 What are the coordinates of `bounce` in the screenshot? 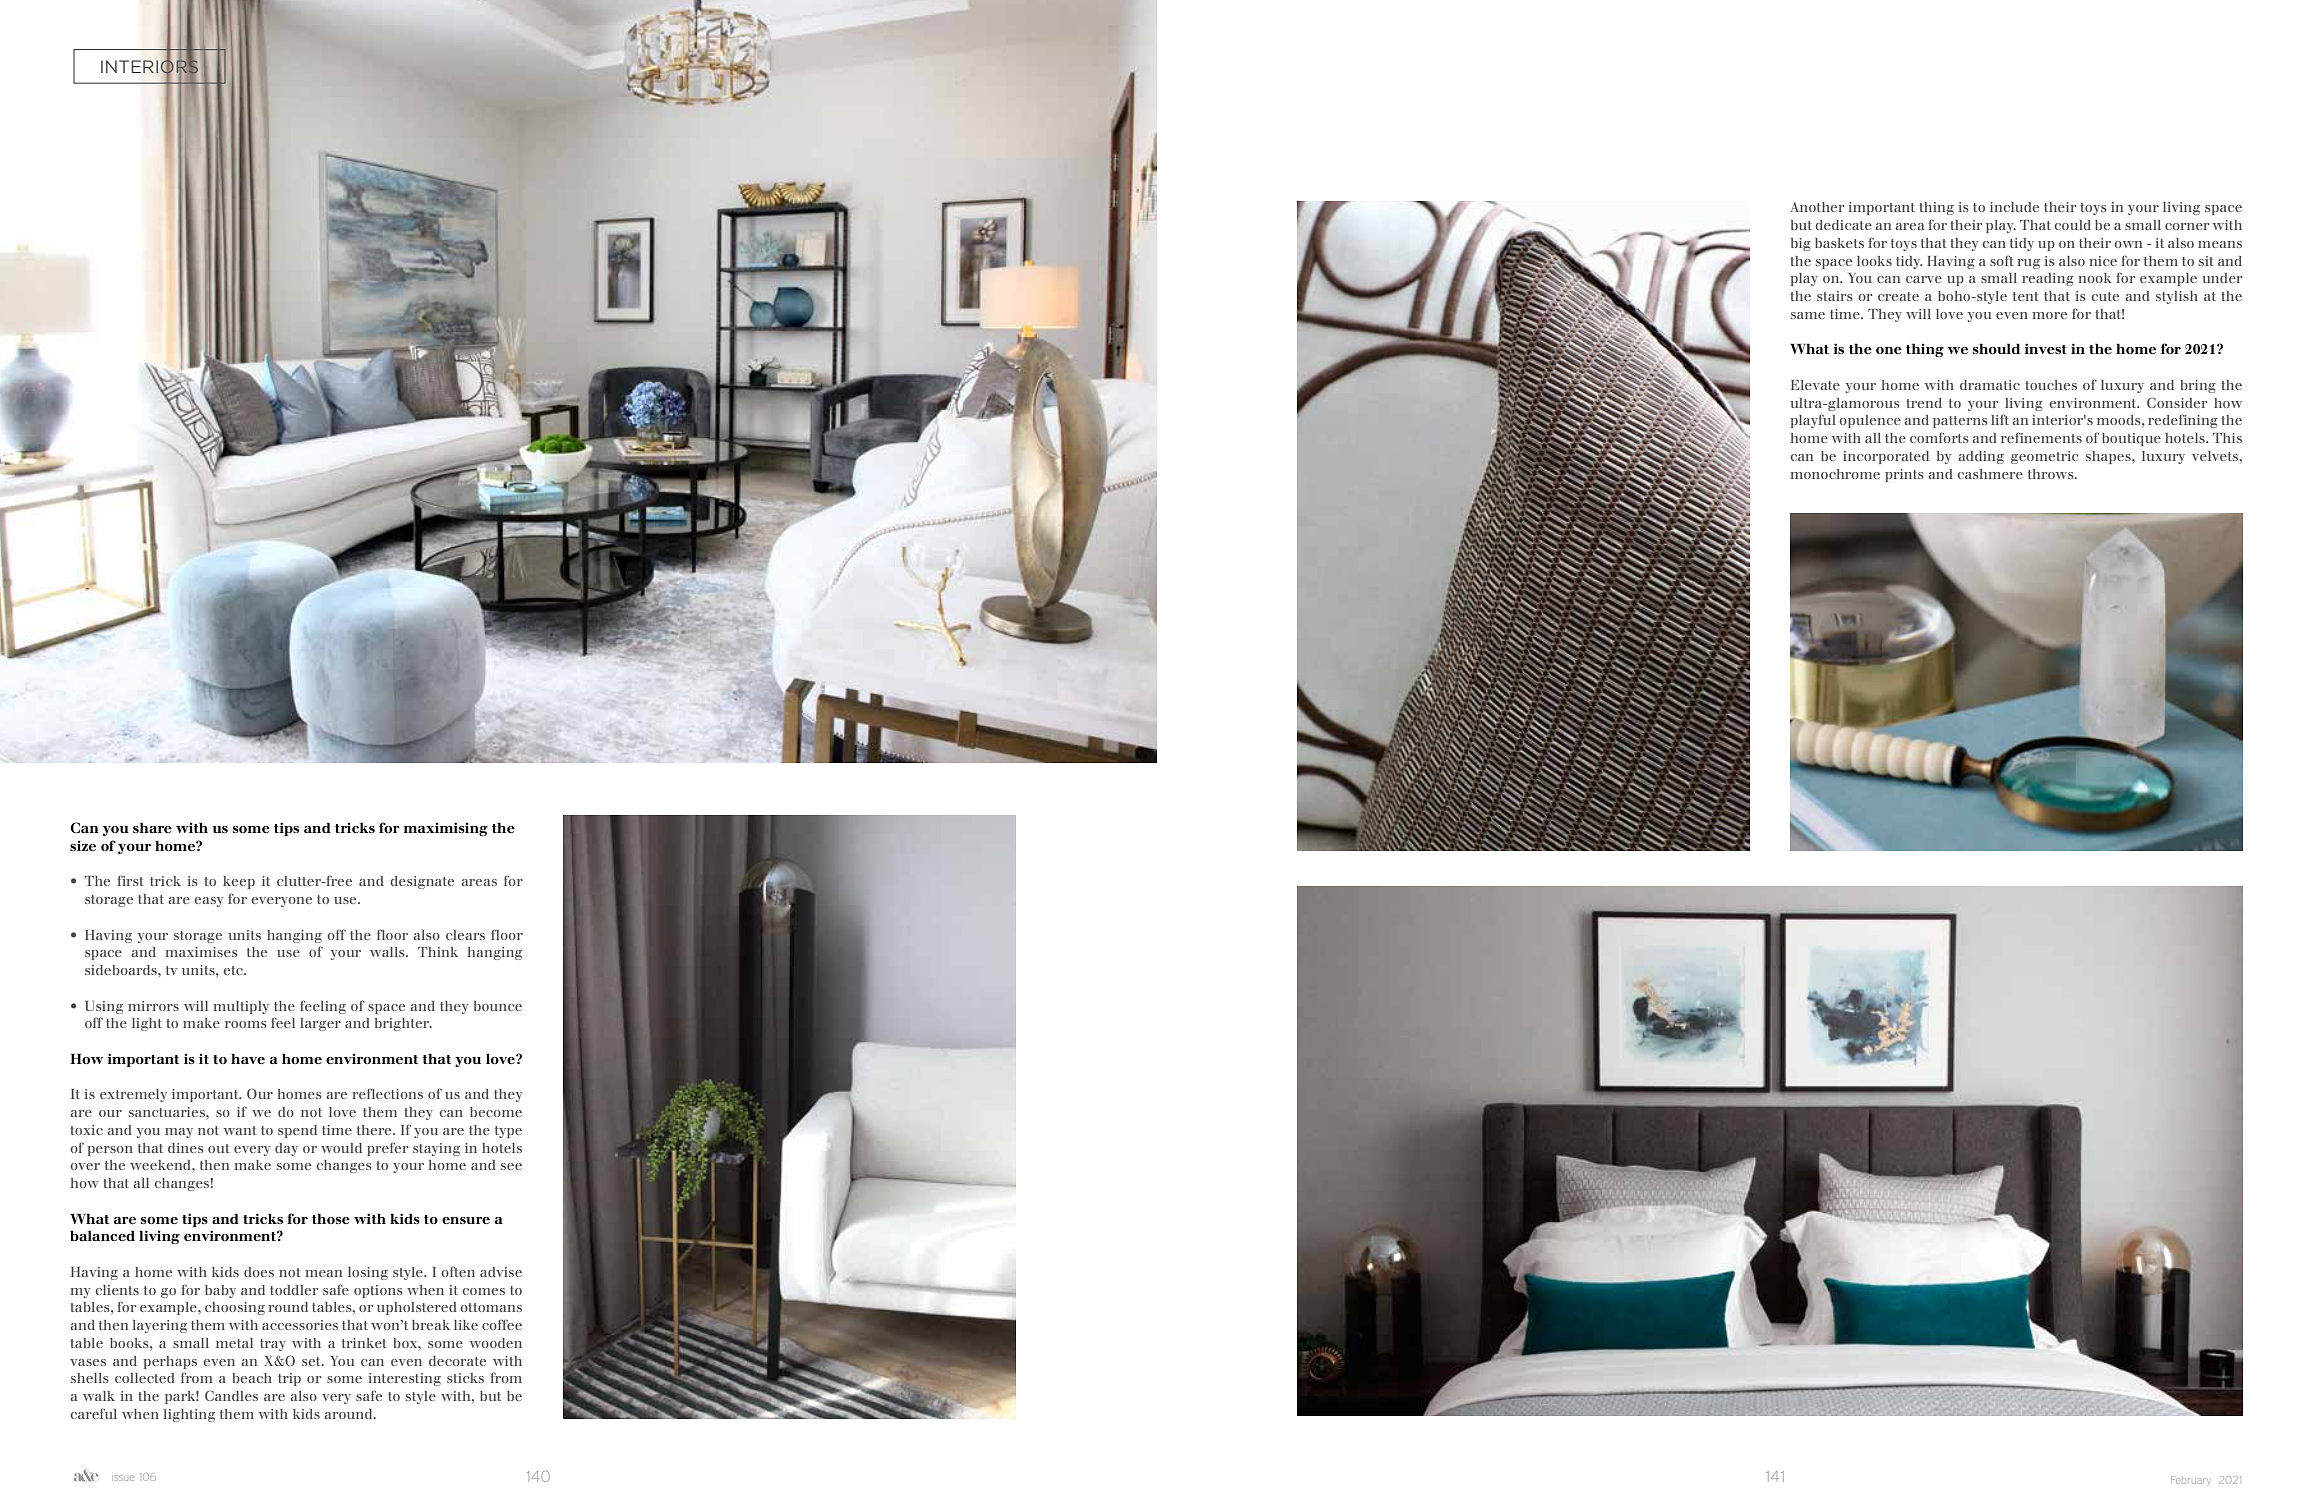 It's located at (498, 1006).
